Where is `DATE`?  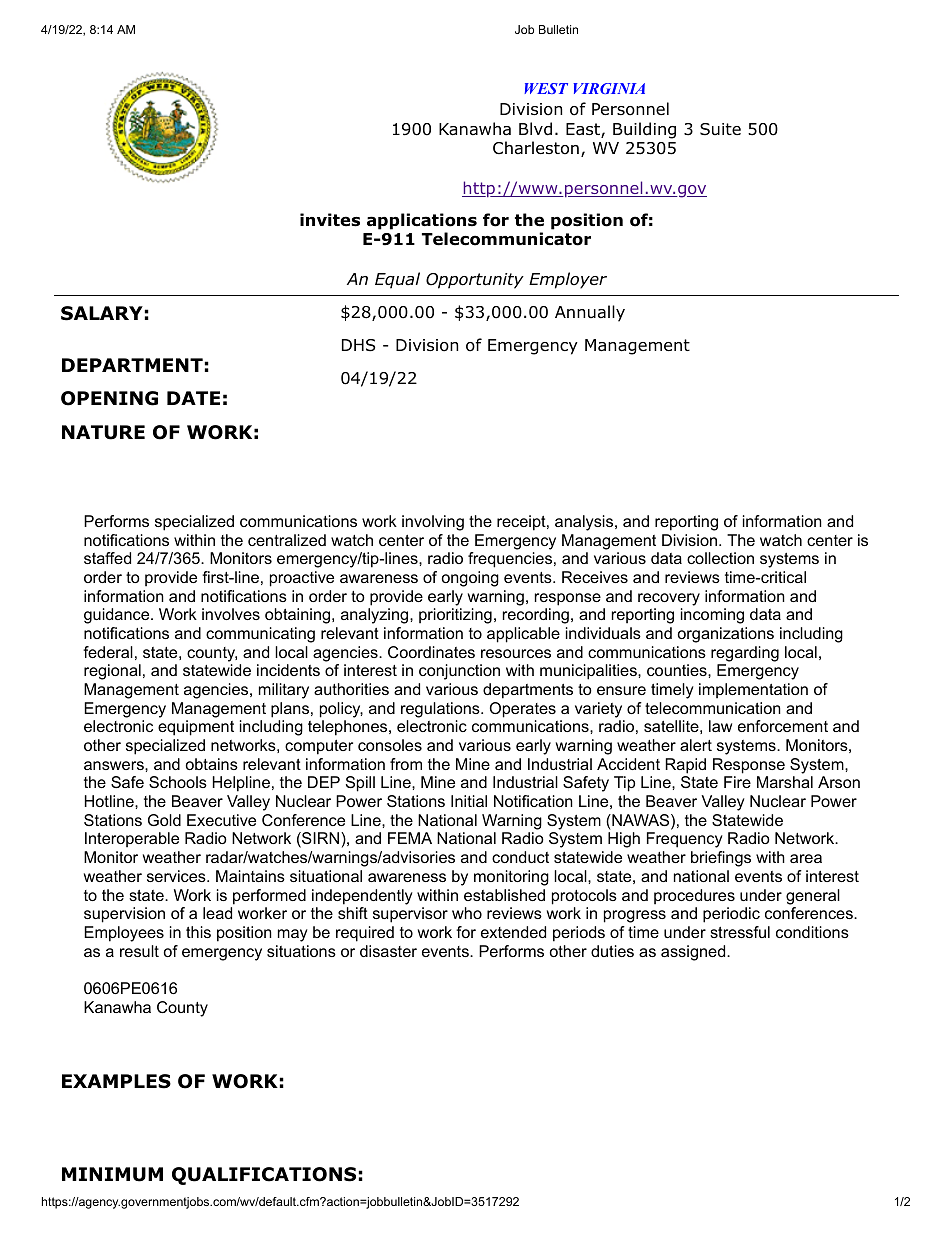
DATE is located at coordinates (193, 398).
